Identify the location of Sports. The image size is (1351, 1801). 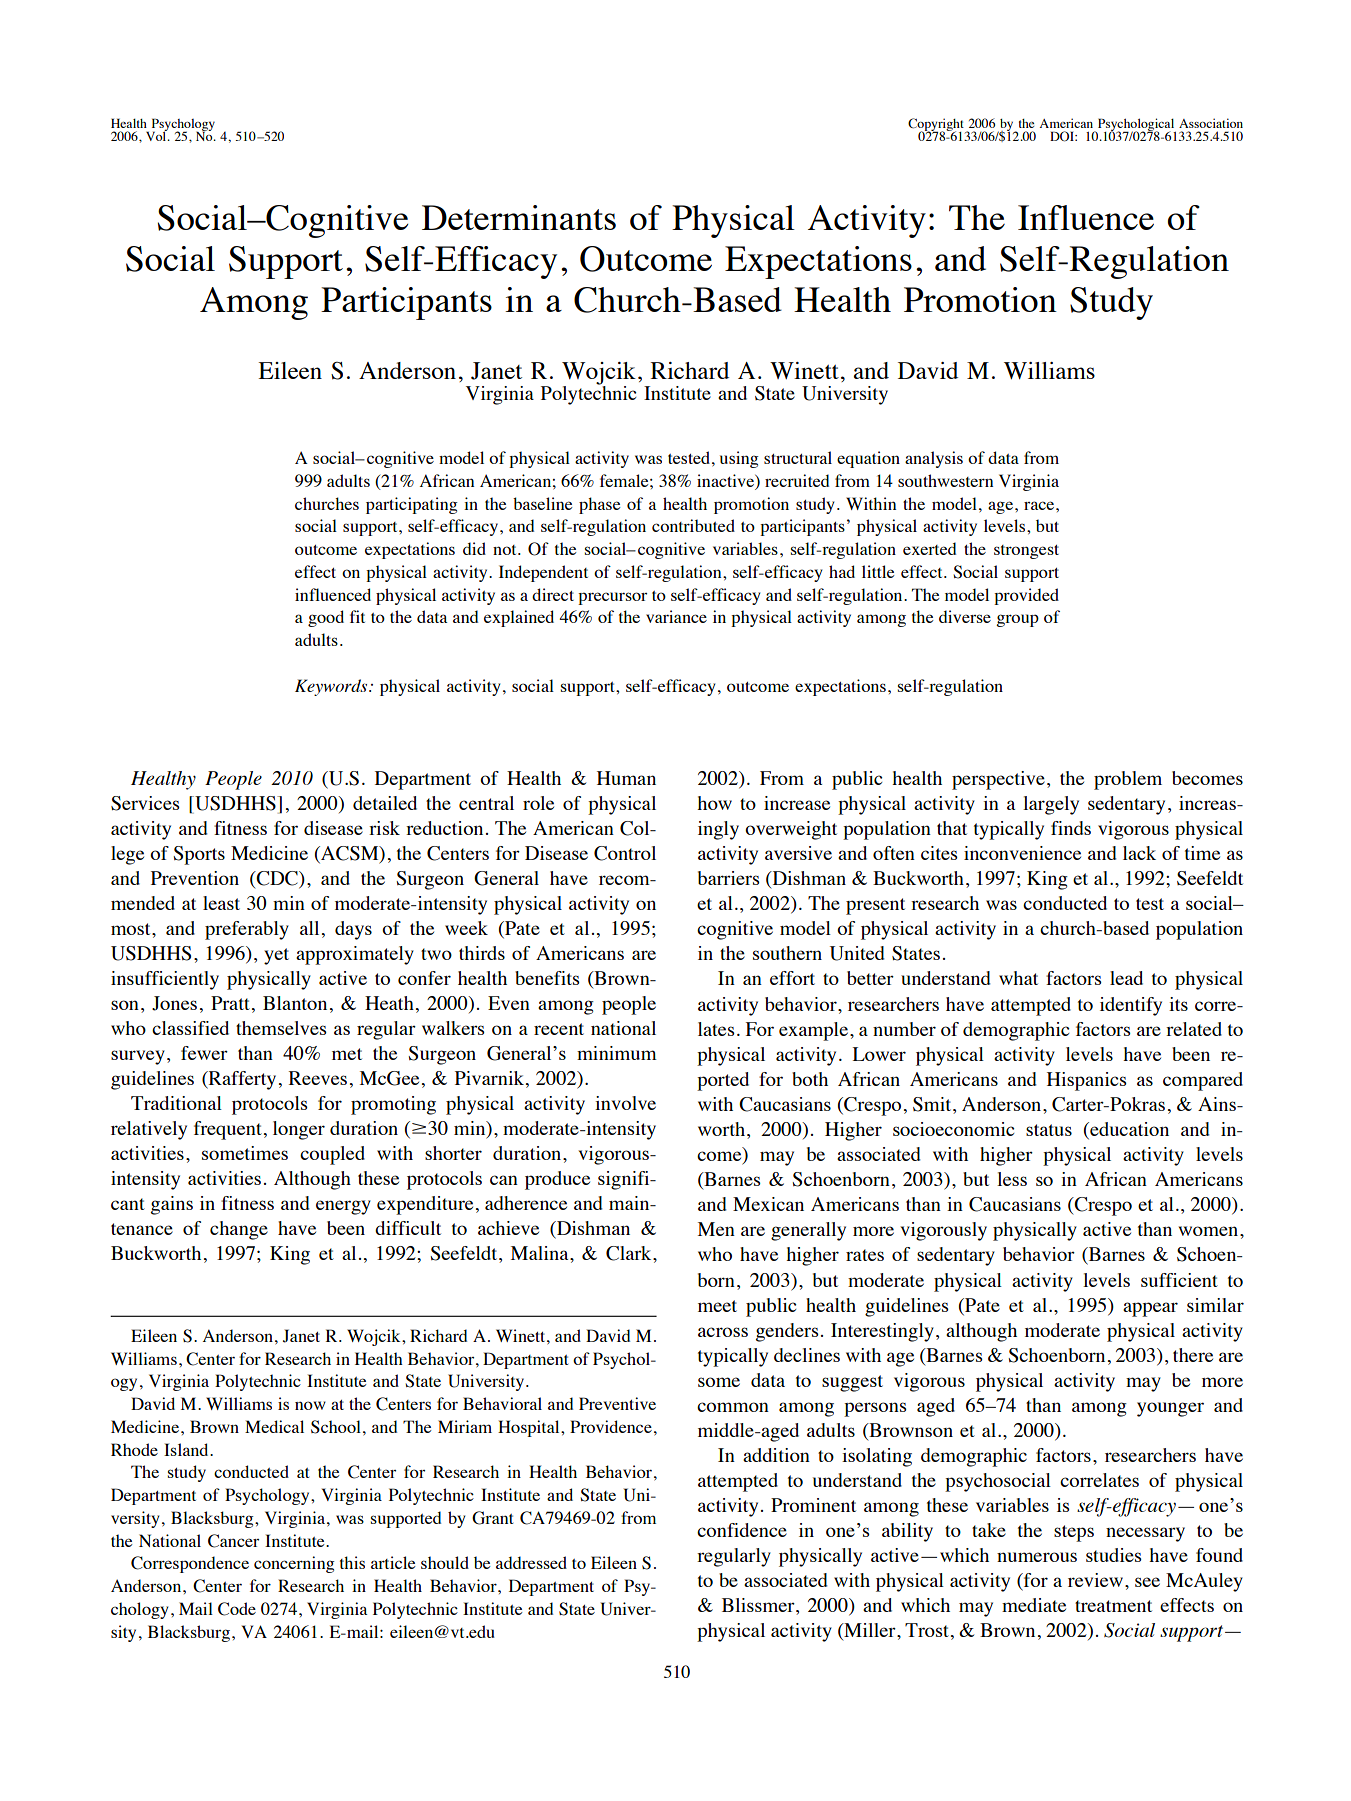
(199, 855).
